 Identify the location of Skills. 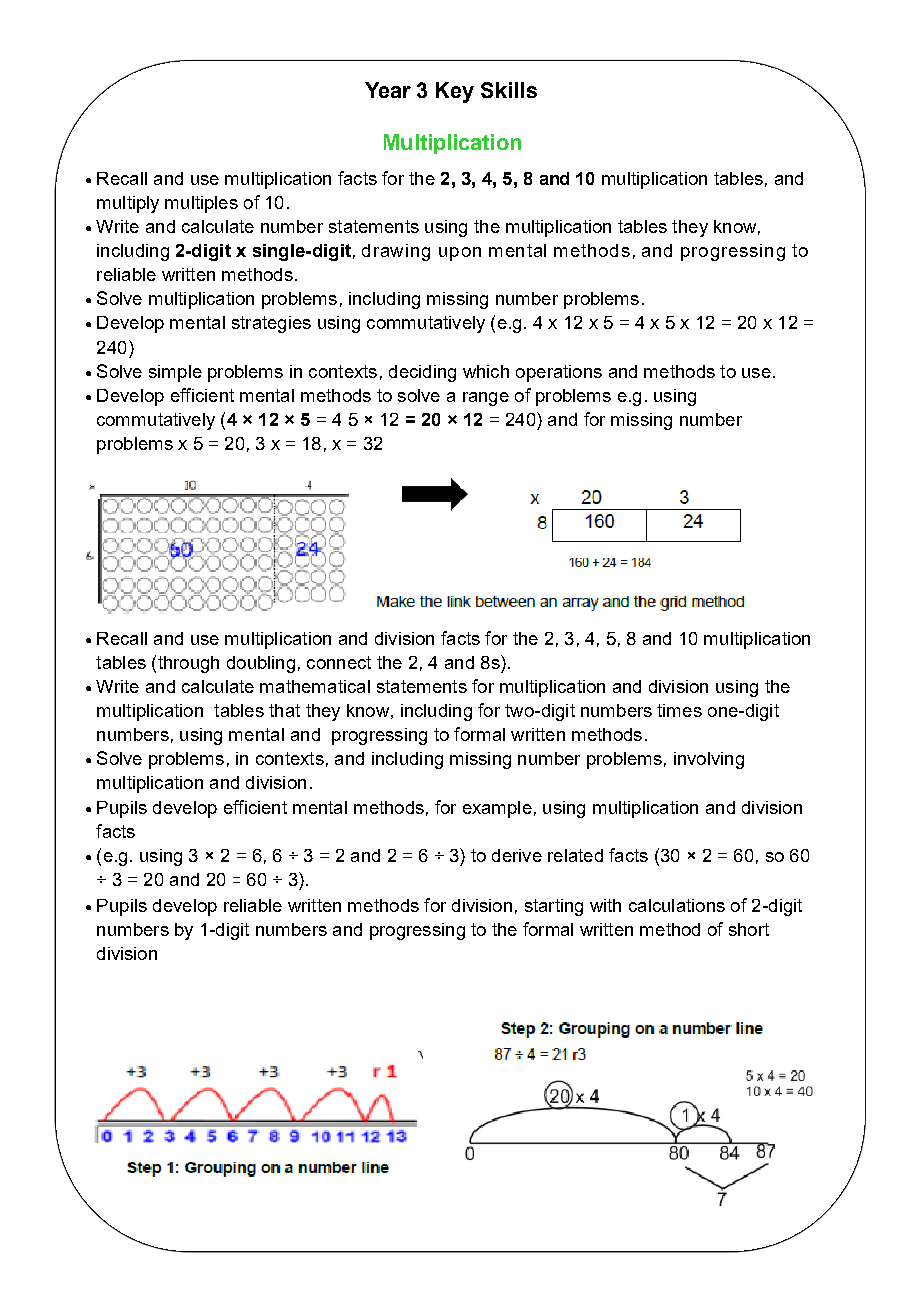
(509, 90).
